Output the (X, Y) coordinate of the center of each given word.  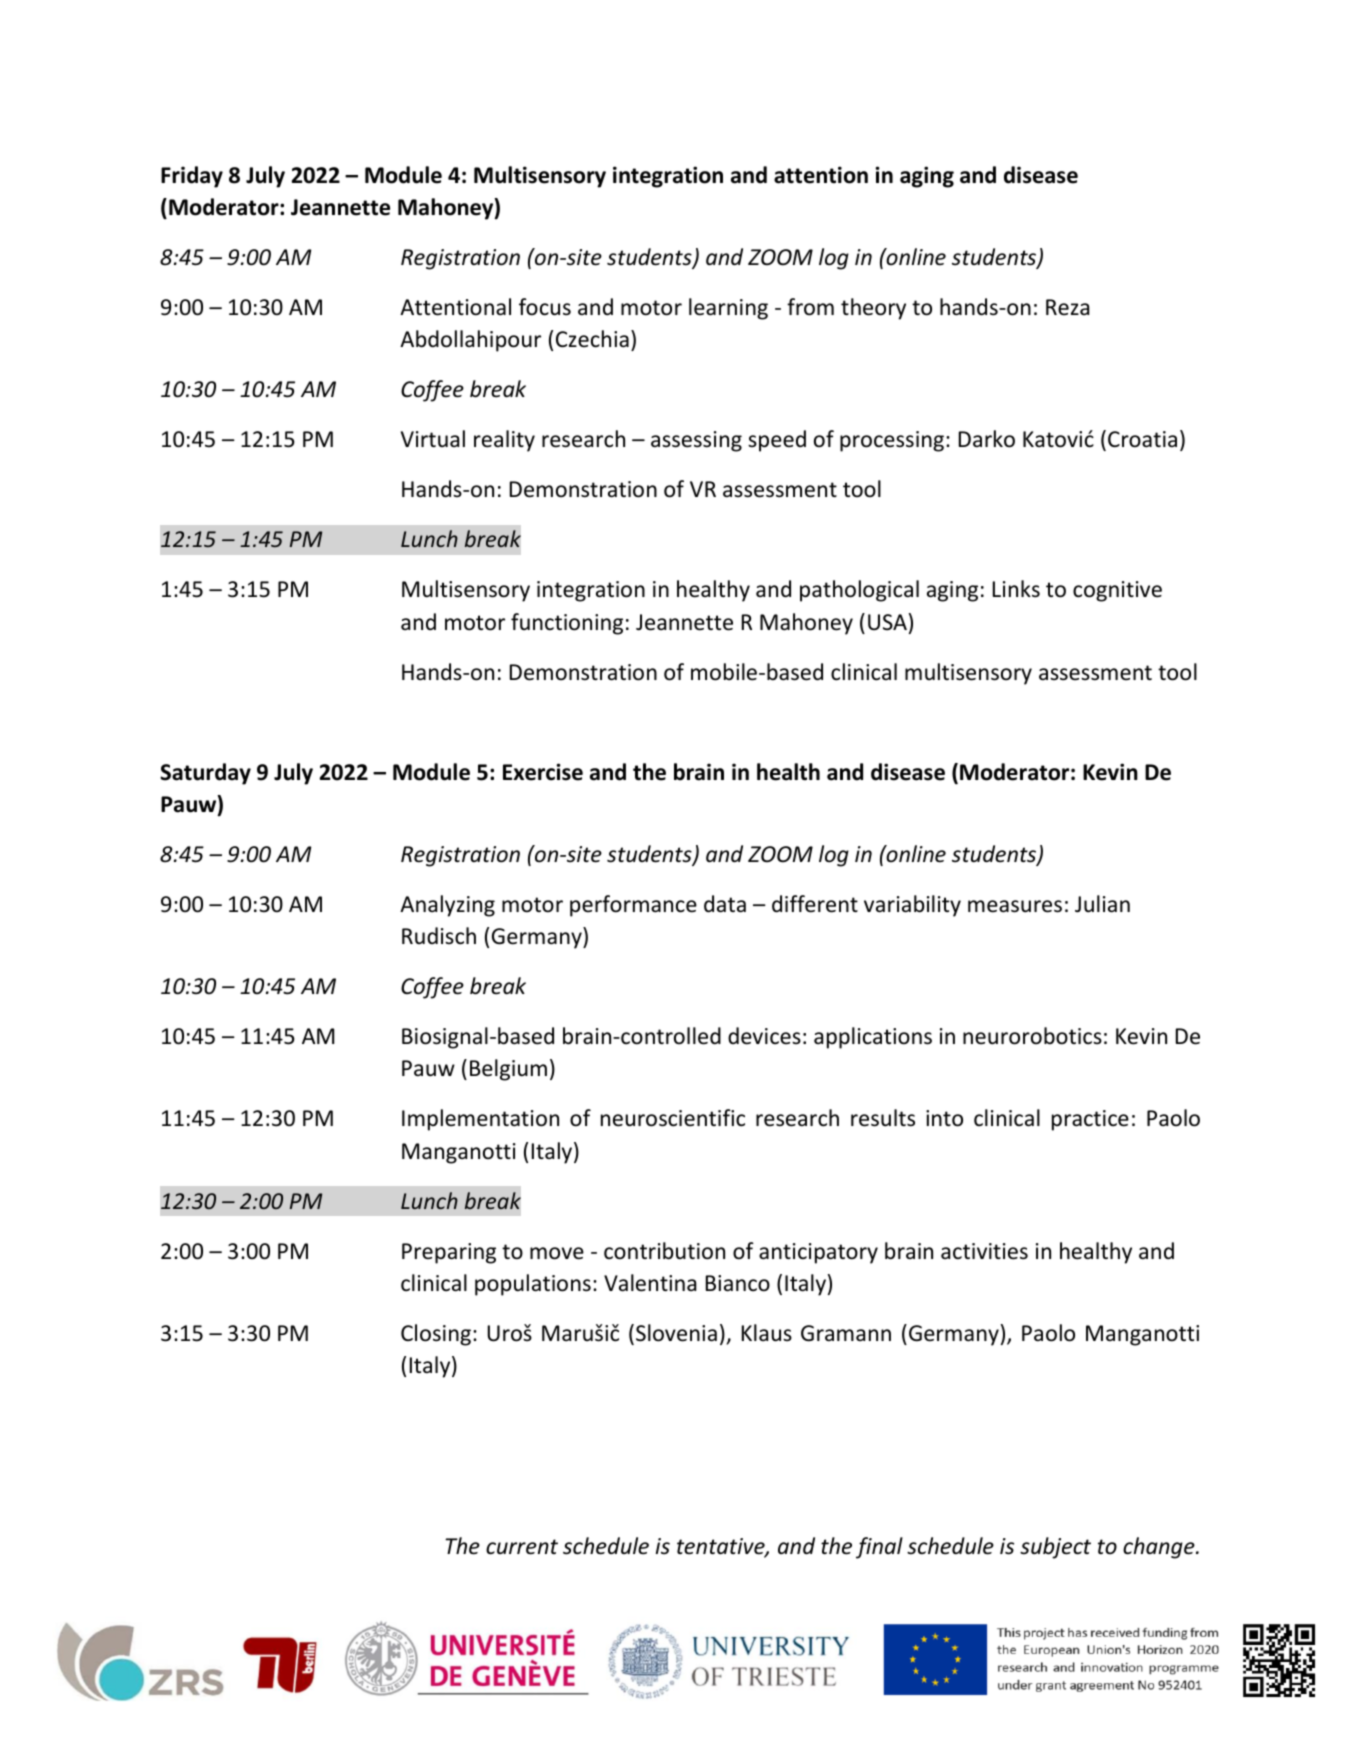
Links (1016, 589)
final (879, 1548)
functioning (567, 624)
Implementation (480, 1120)
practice (1090, 1120)
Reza (1068, 307)
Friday (192, 177)
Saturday (205, 774)
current (522, 1547)
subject (1055, 1548)
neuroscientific (673, 1118)
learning (728, 309)
